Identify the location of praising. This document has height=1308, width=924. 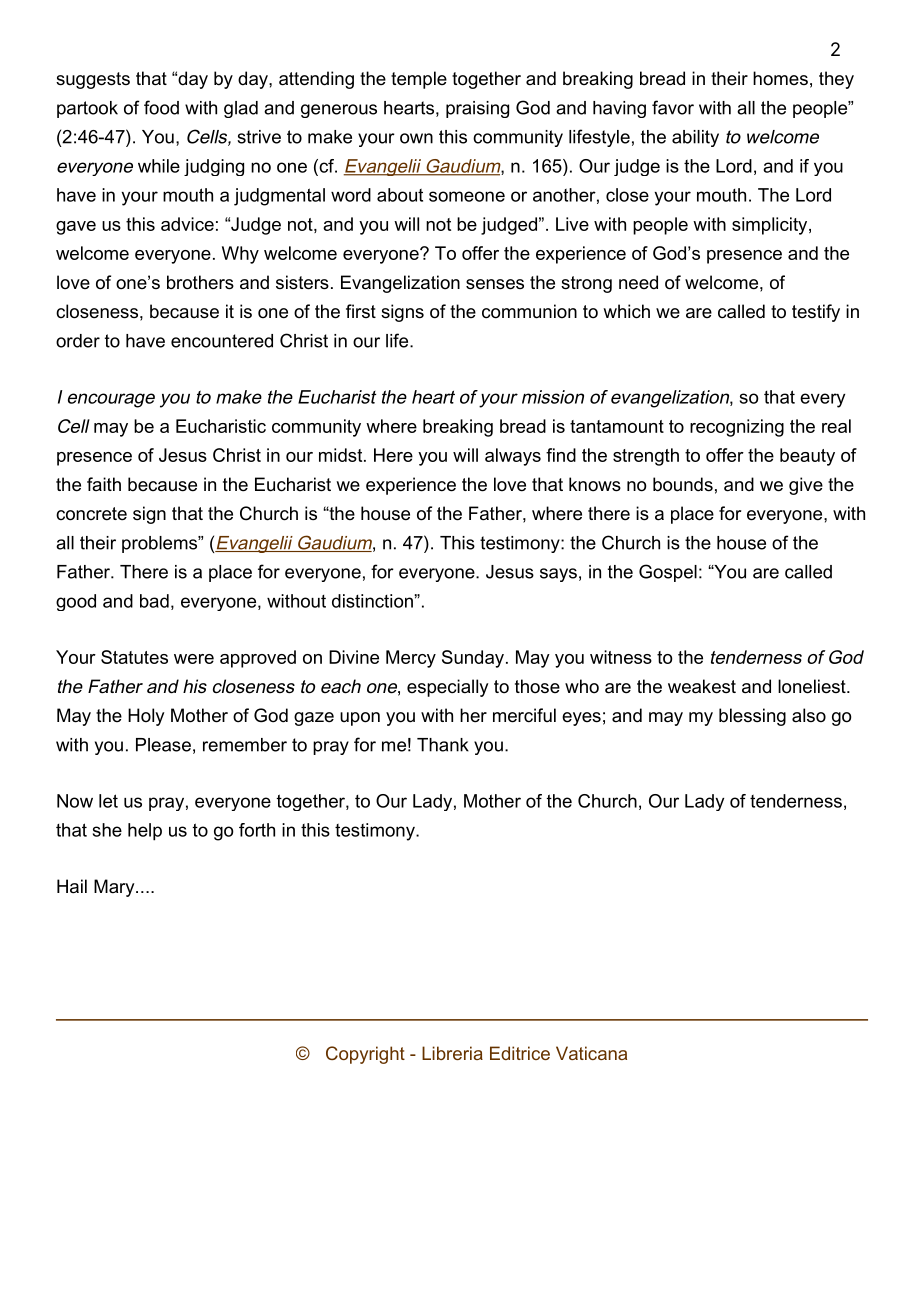
(477, 109).
